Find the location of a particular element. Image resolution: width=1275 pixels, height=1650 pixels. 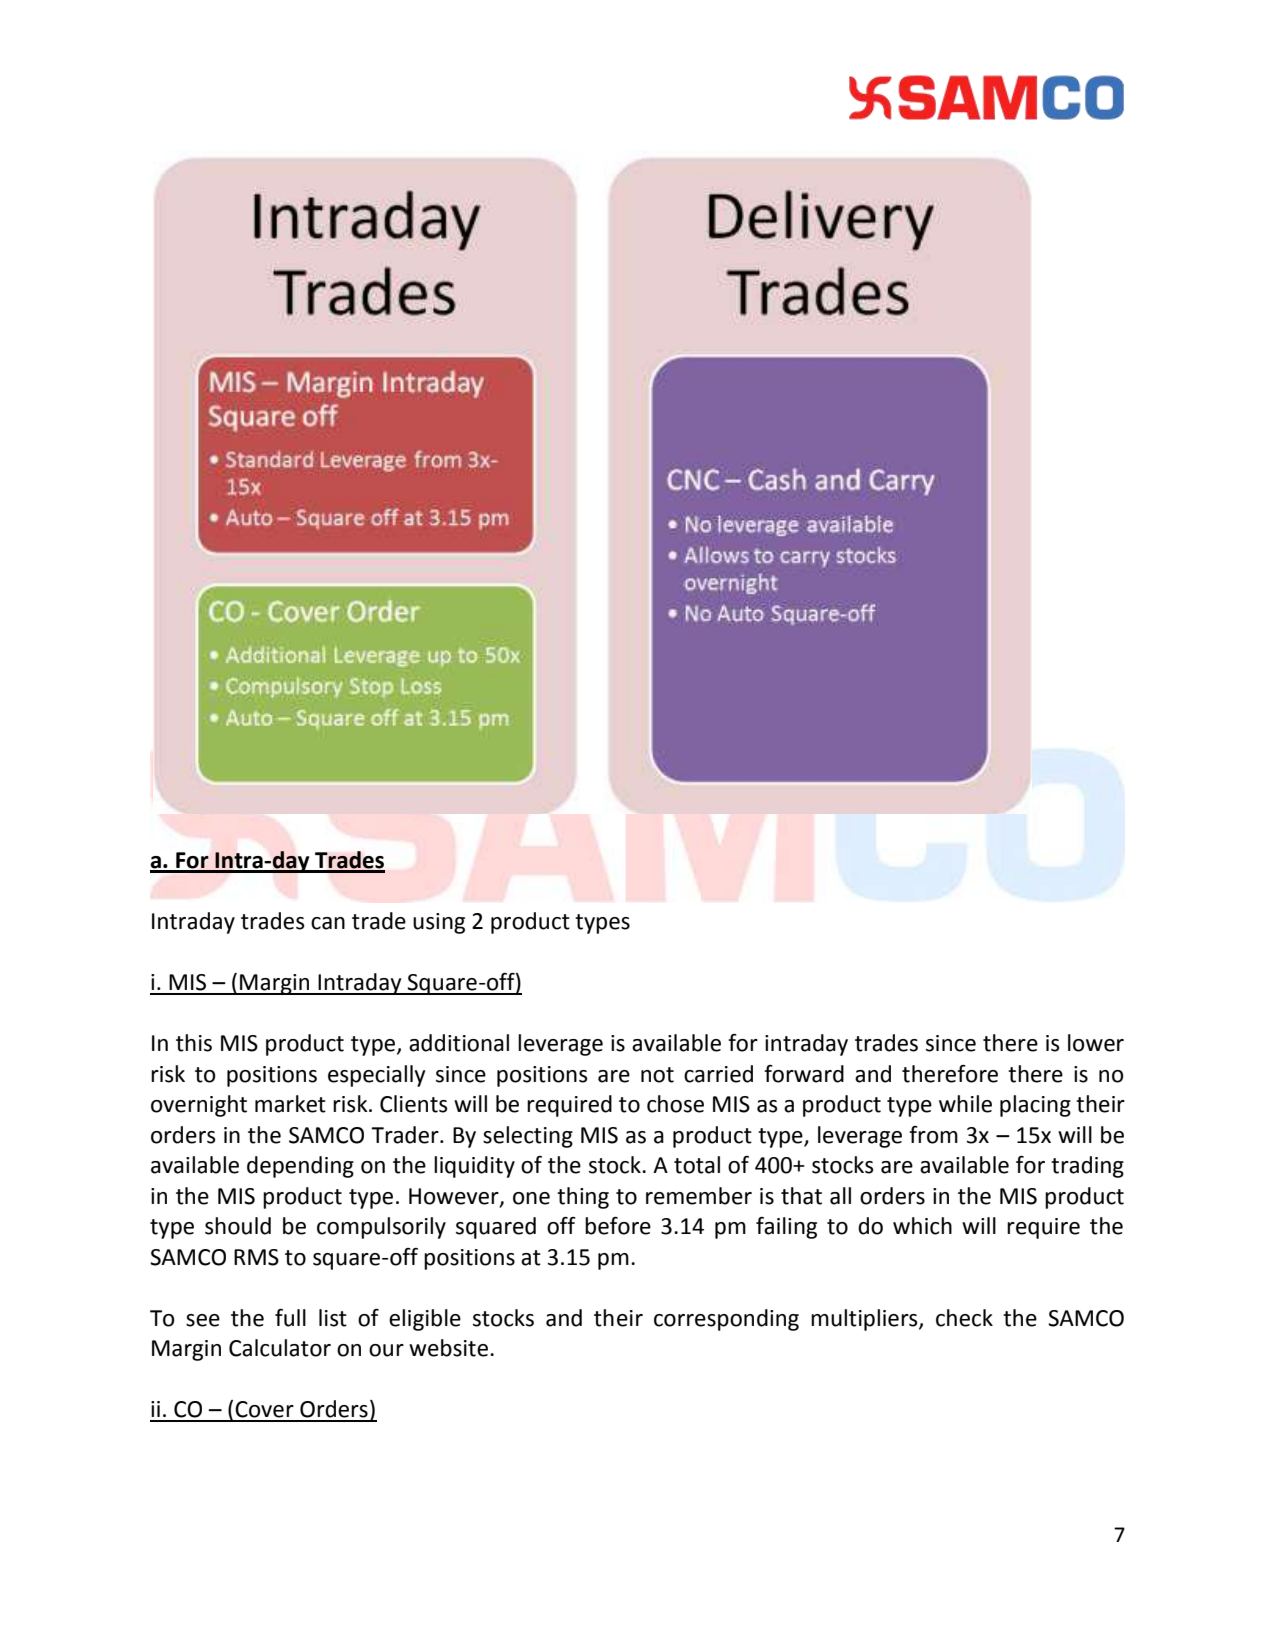

selecting is located at coordinates (528, 1137).
